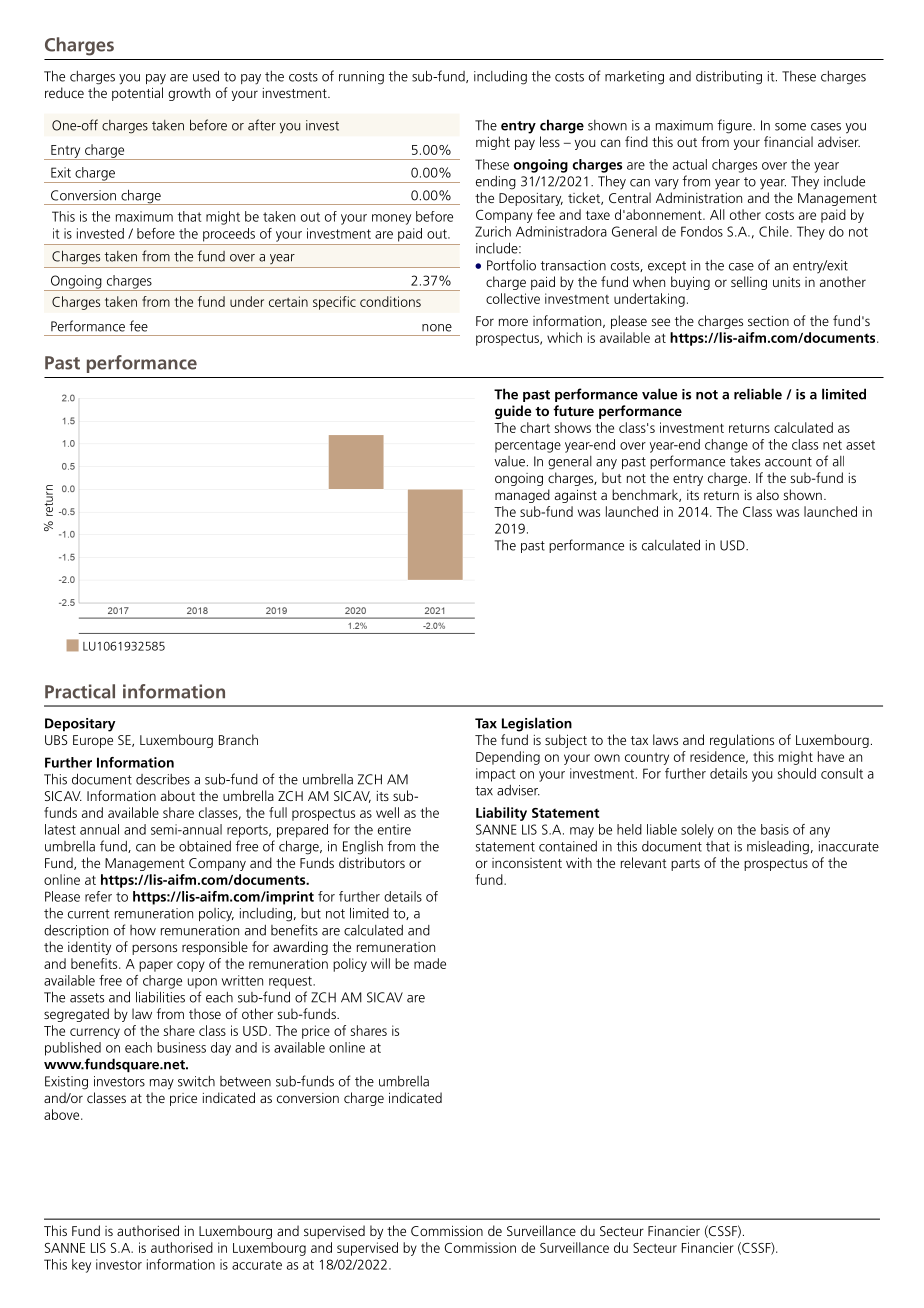 The image size is (924, 1308). Describe the element at coordinates (394, 829) in the image. I see `entire` at that location.
